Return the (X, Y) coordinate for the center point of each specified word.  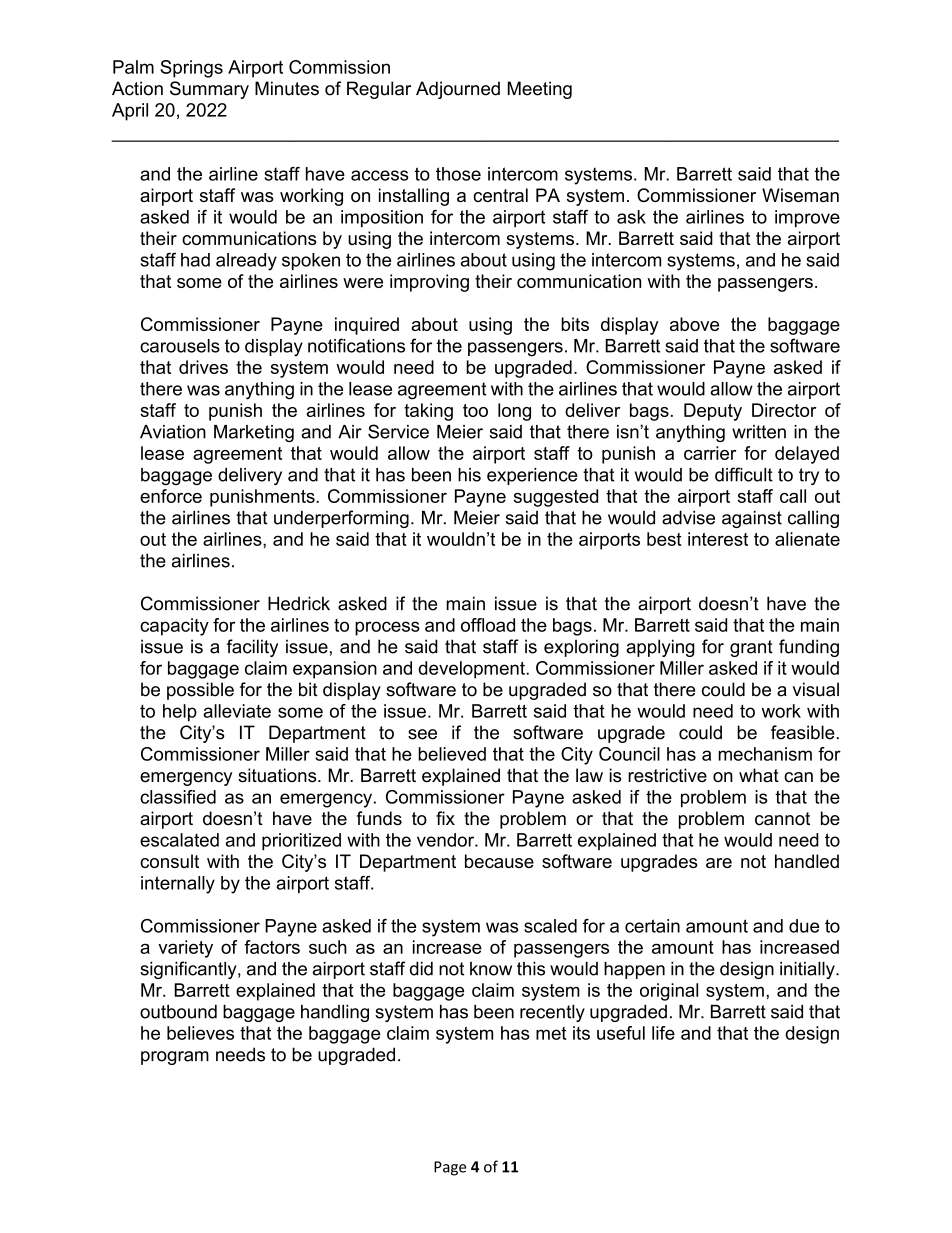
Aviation (173, 432)
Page (450, 1168)
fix (445, 818)
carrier (710, 453)
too (475, 410)
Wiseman (800, 195)
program (175, 1058)
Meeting (540, 90)
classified (178, 797)
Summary (209, 90)
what (759, 775)
